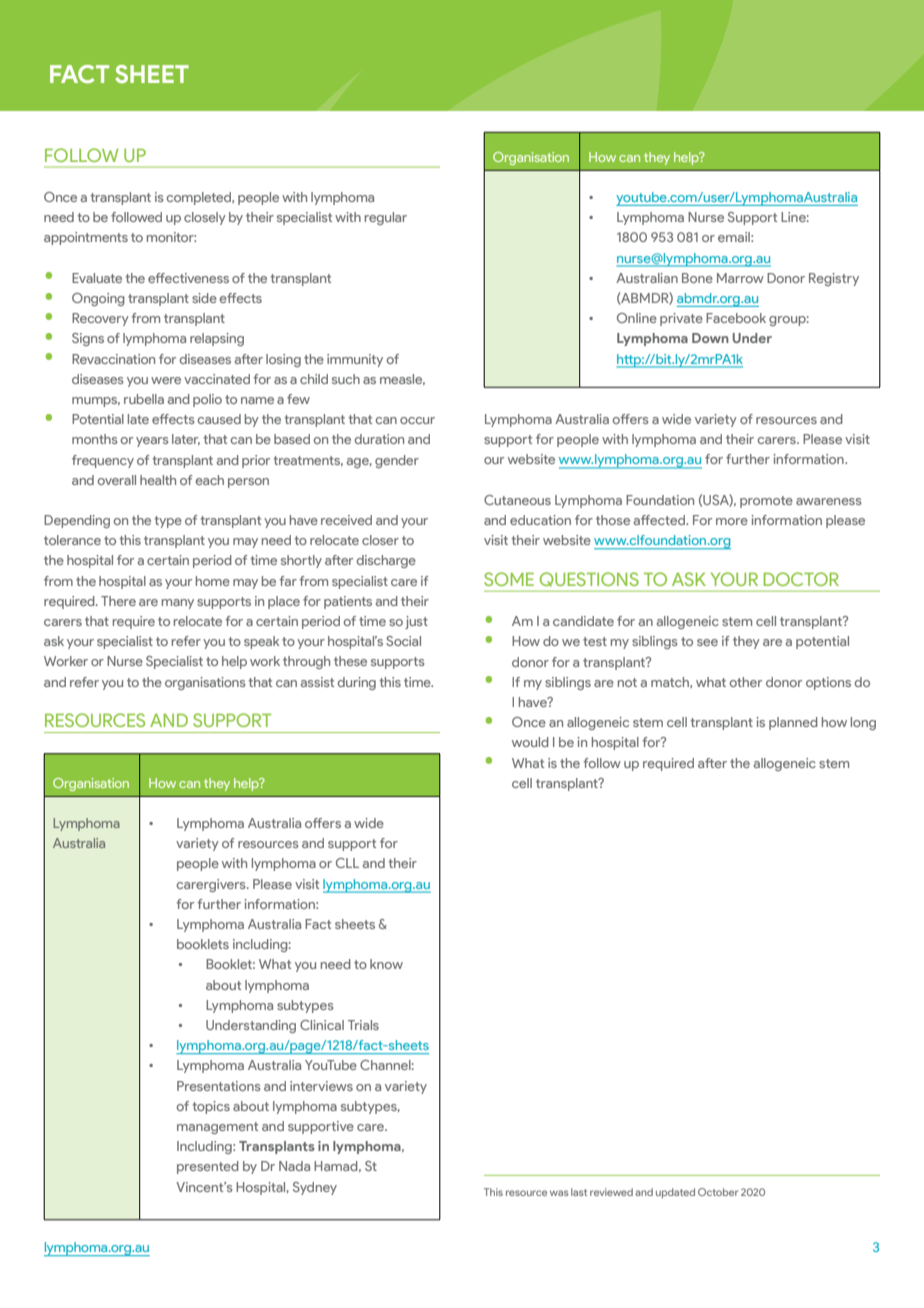  Describe the element at coordinates (261, 642) in the image. I see `speak` at that location.
